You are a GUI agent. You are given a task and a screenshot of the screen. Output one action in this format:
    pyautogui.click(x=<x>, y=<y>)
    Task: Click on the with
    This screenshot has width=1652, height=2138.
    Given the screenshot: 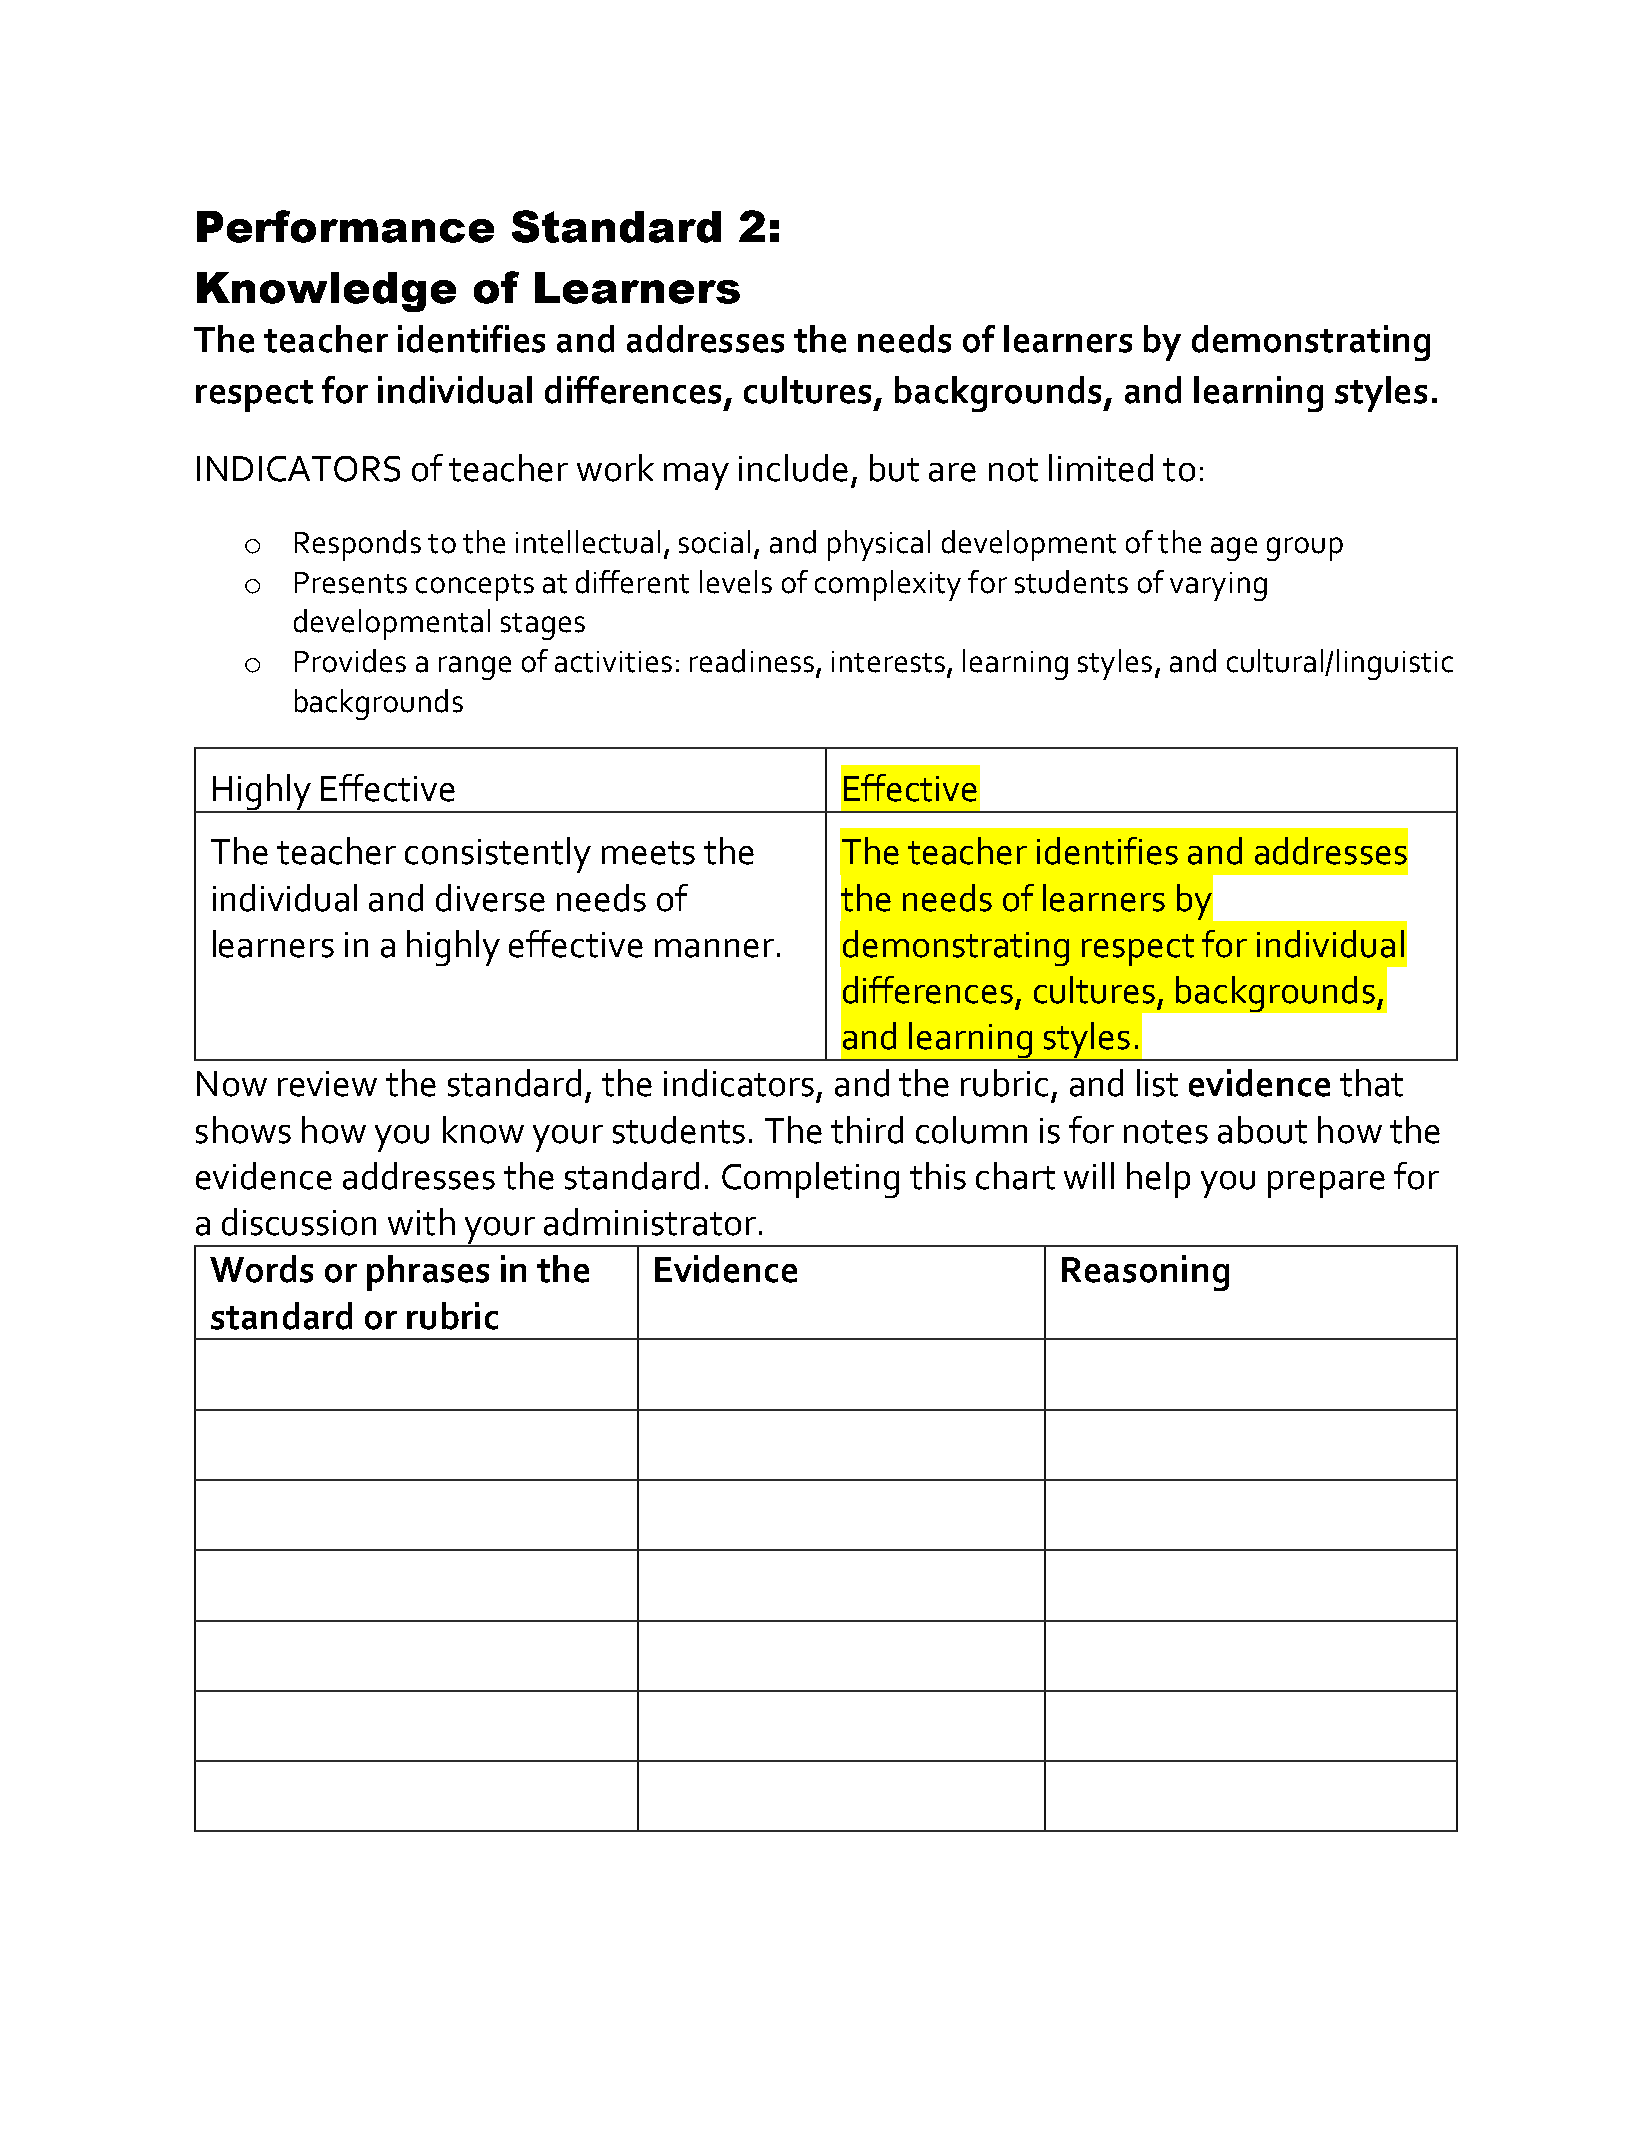 What is the action you would take?
    pyautogui.click(x=421, y=1222)
